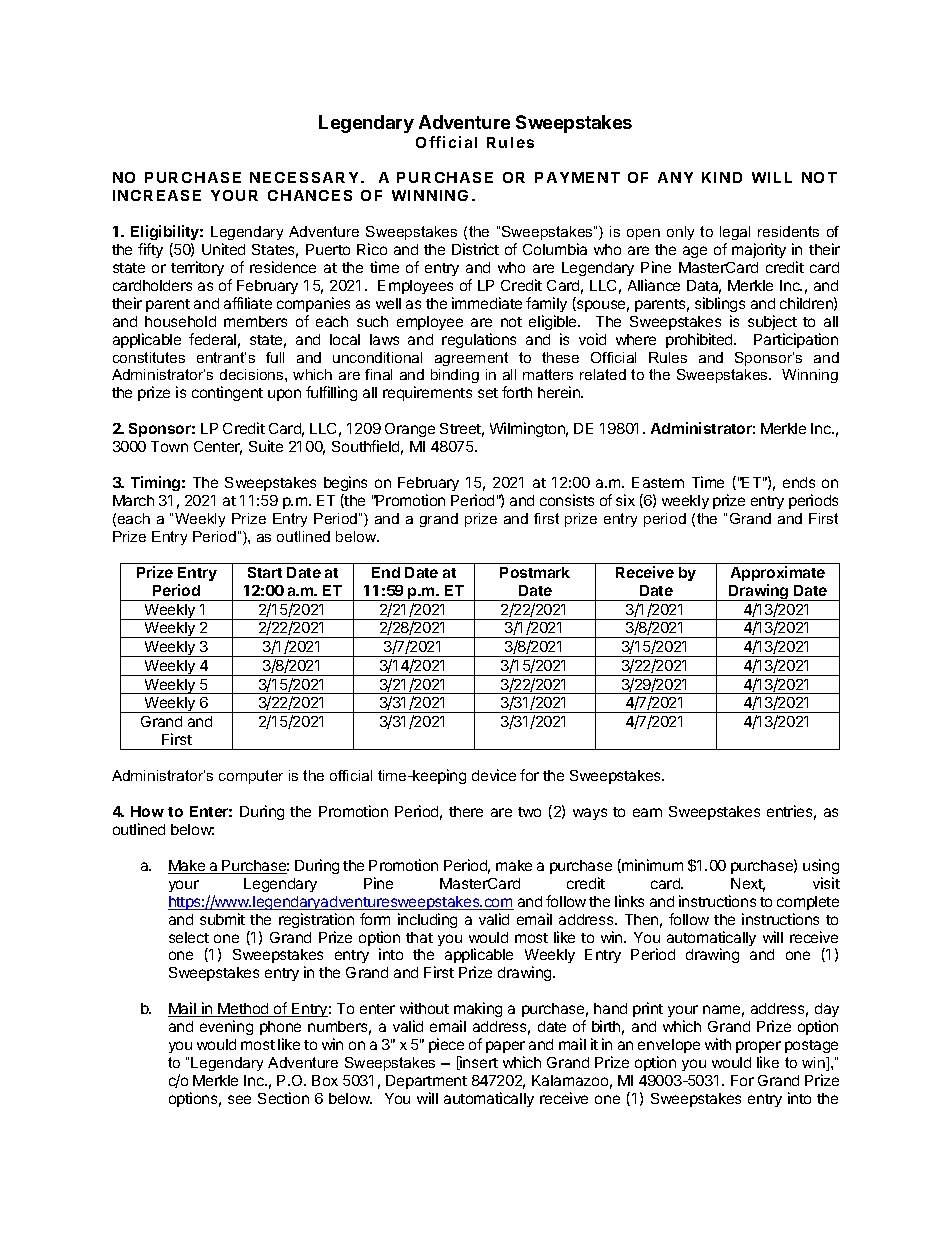  Describe the element at coordinates (475, 249) in the page. I see `District` at that location.
